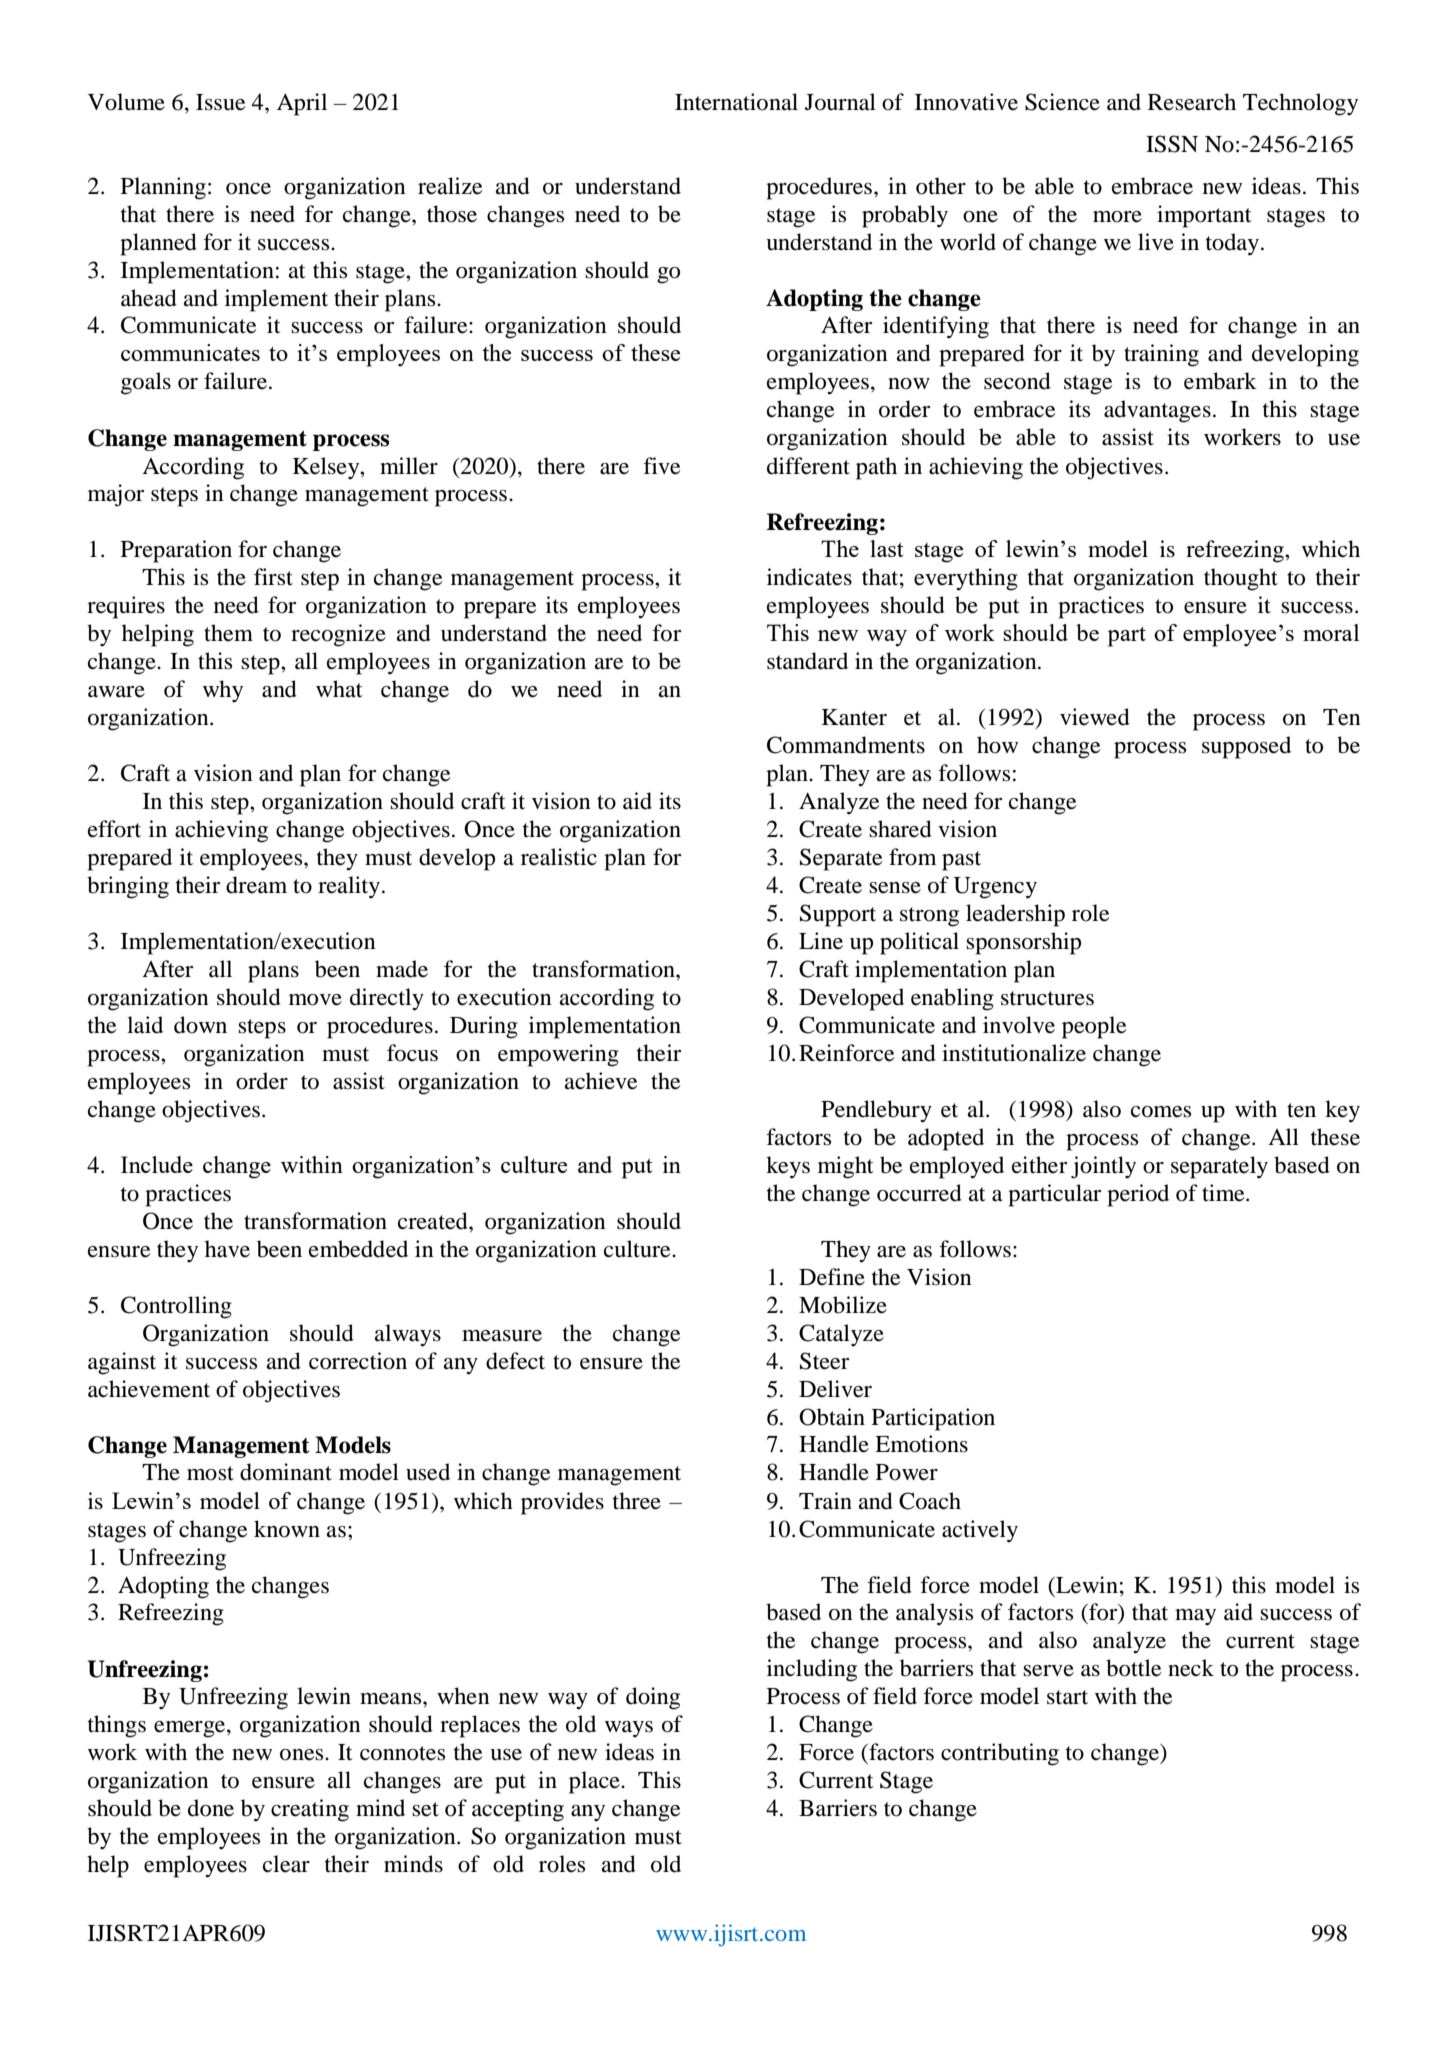 This image has width=1448, height=2048. What do you see at coordinates (653, 1698) in the image?
I see `doing` at bounding box center [653, 1698].
